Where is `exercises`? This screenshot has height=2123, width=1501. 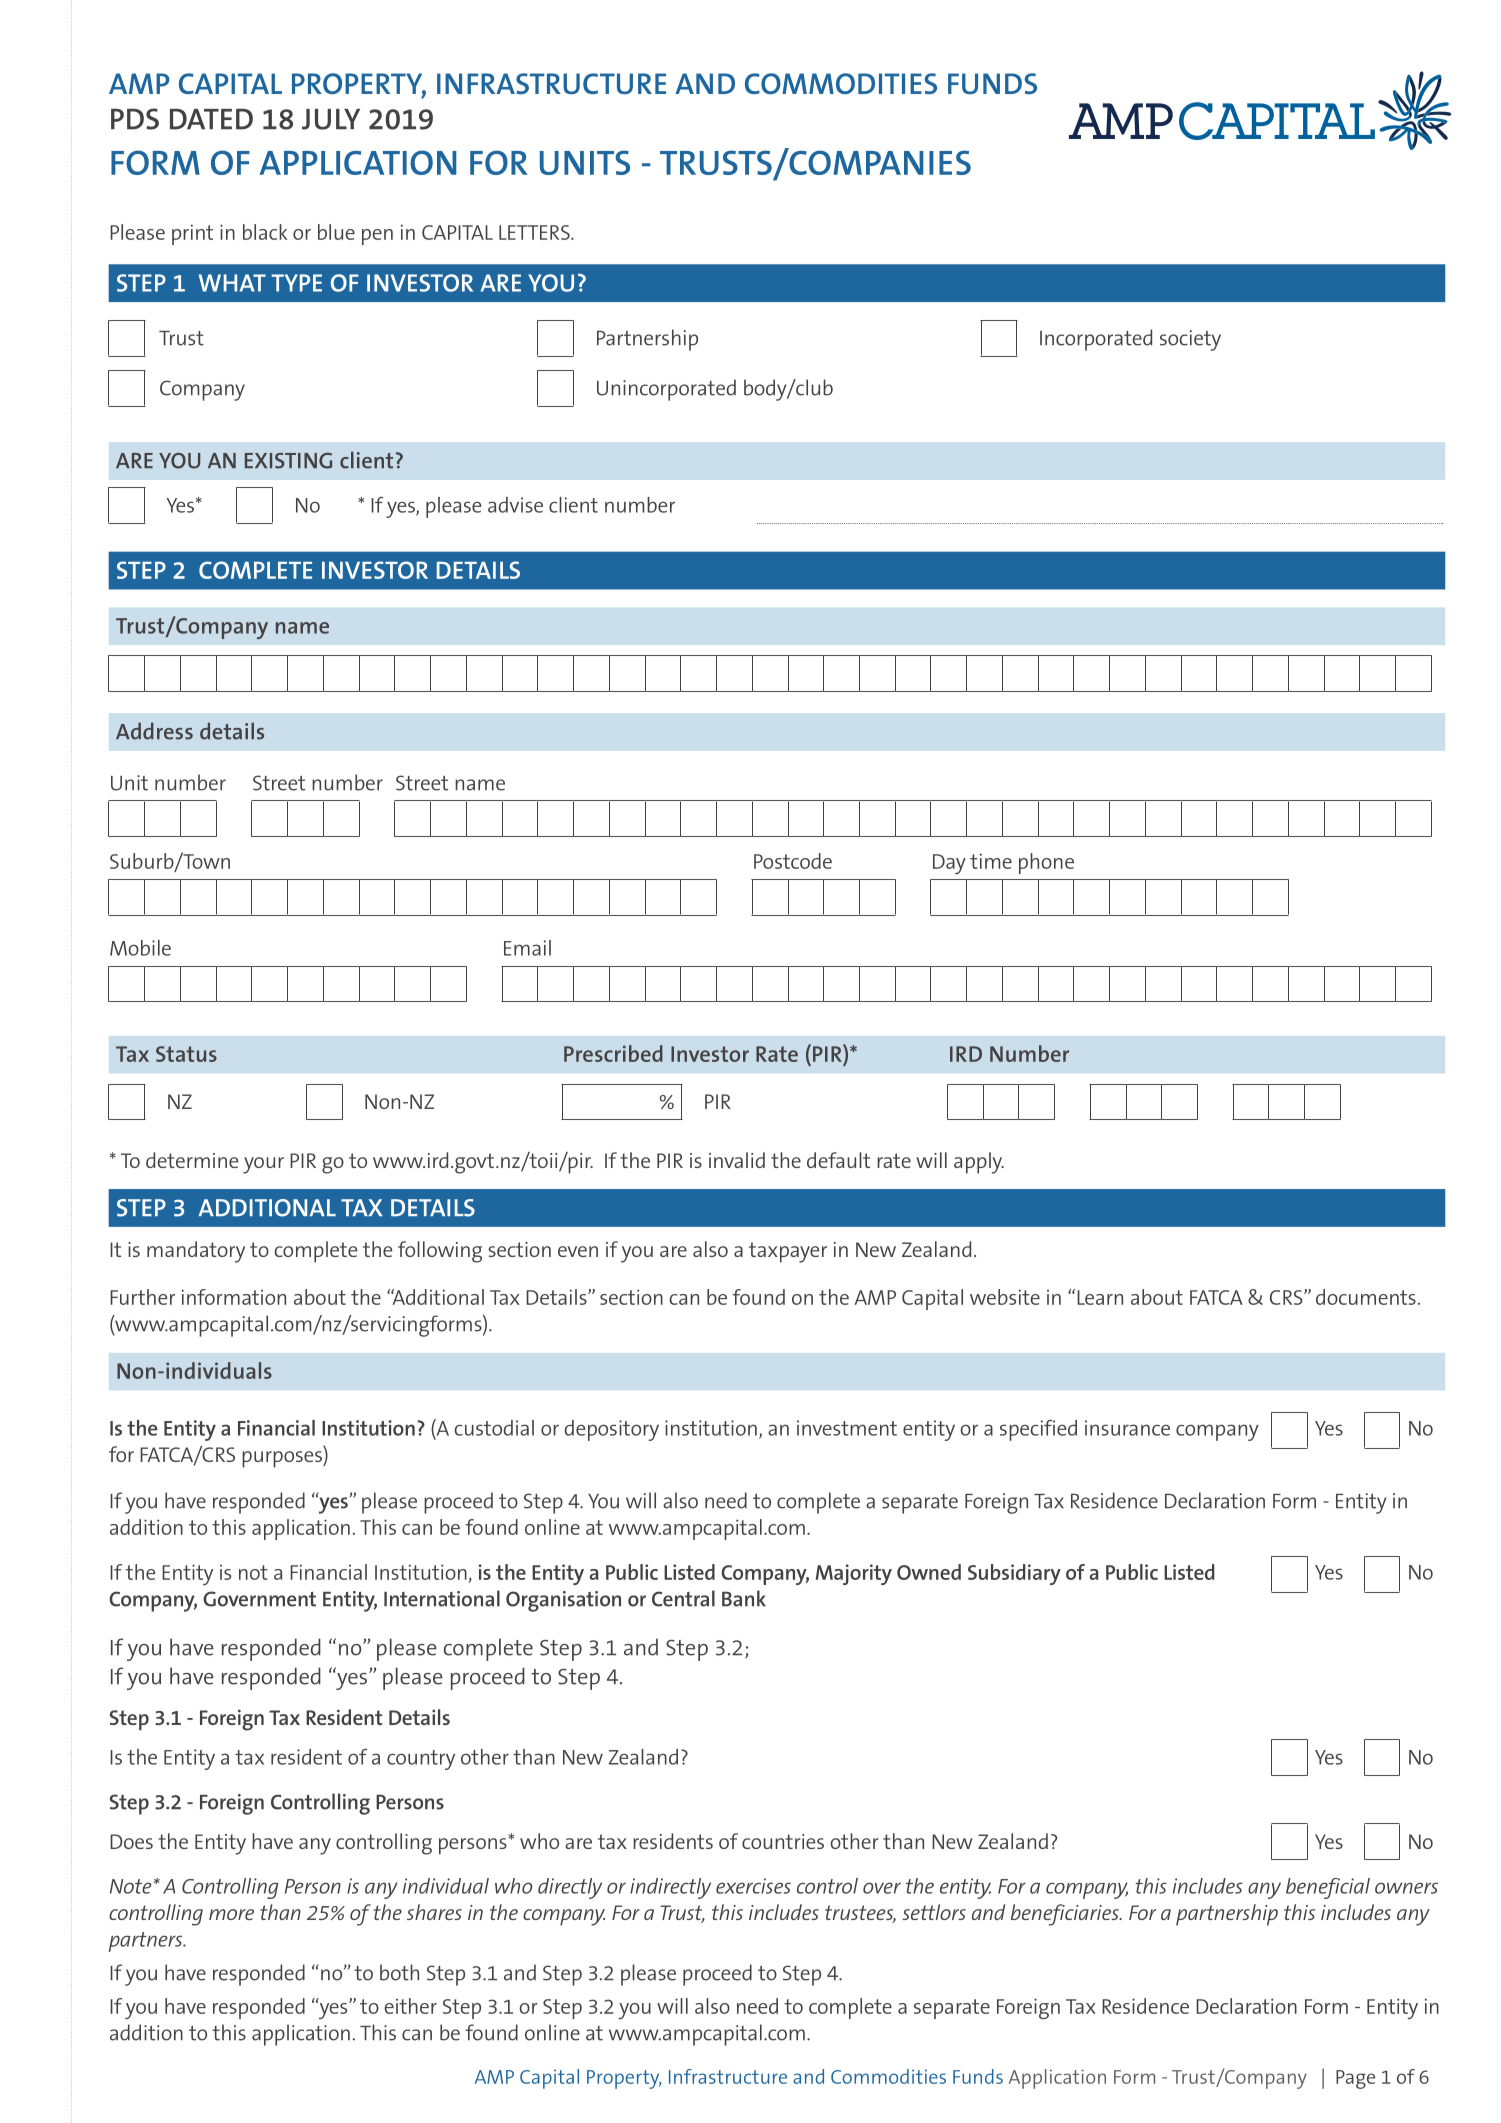
exercises is located at coordinates (753, 1886).
